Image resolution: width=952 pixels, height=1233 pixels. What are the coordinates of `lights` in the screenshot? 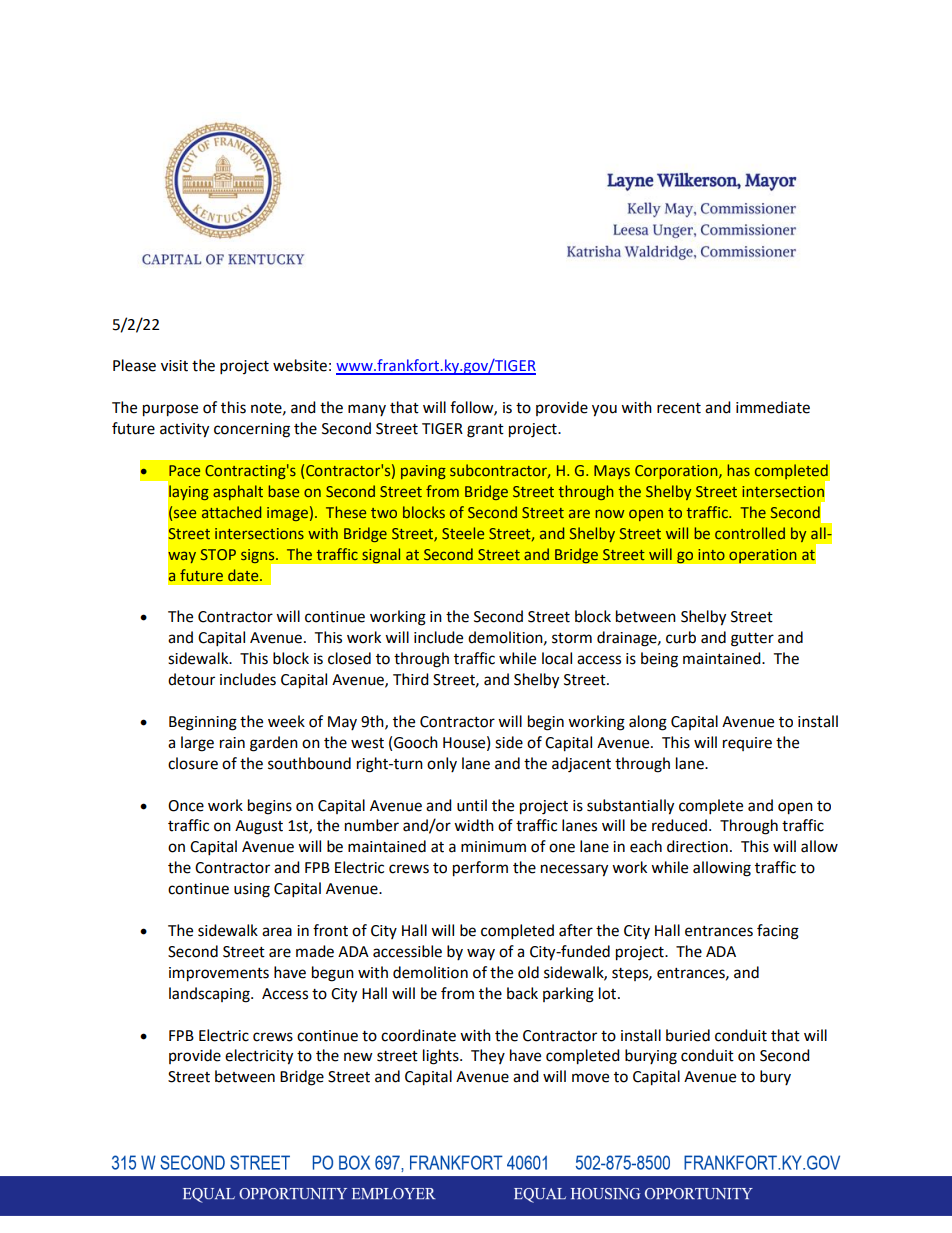 It's located at (442, 1057).
